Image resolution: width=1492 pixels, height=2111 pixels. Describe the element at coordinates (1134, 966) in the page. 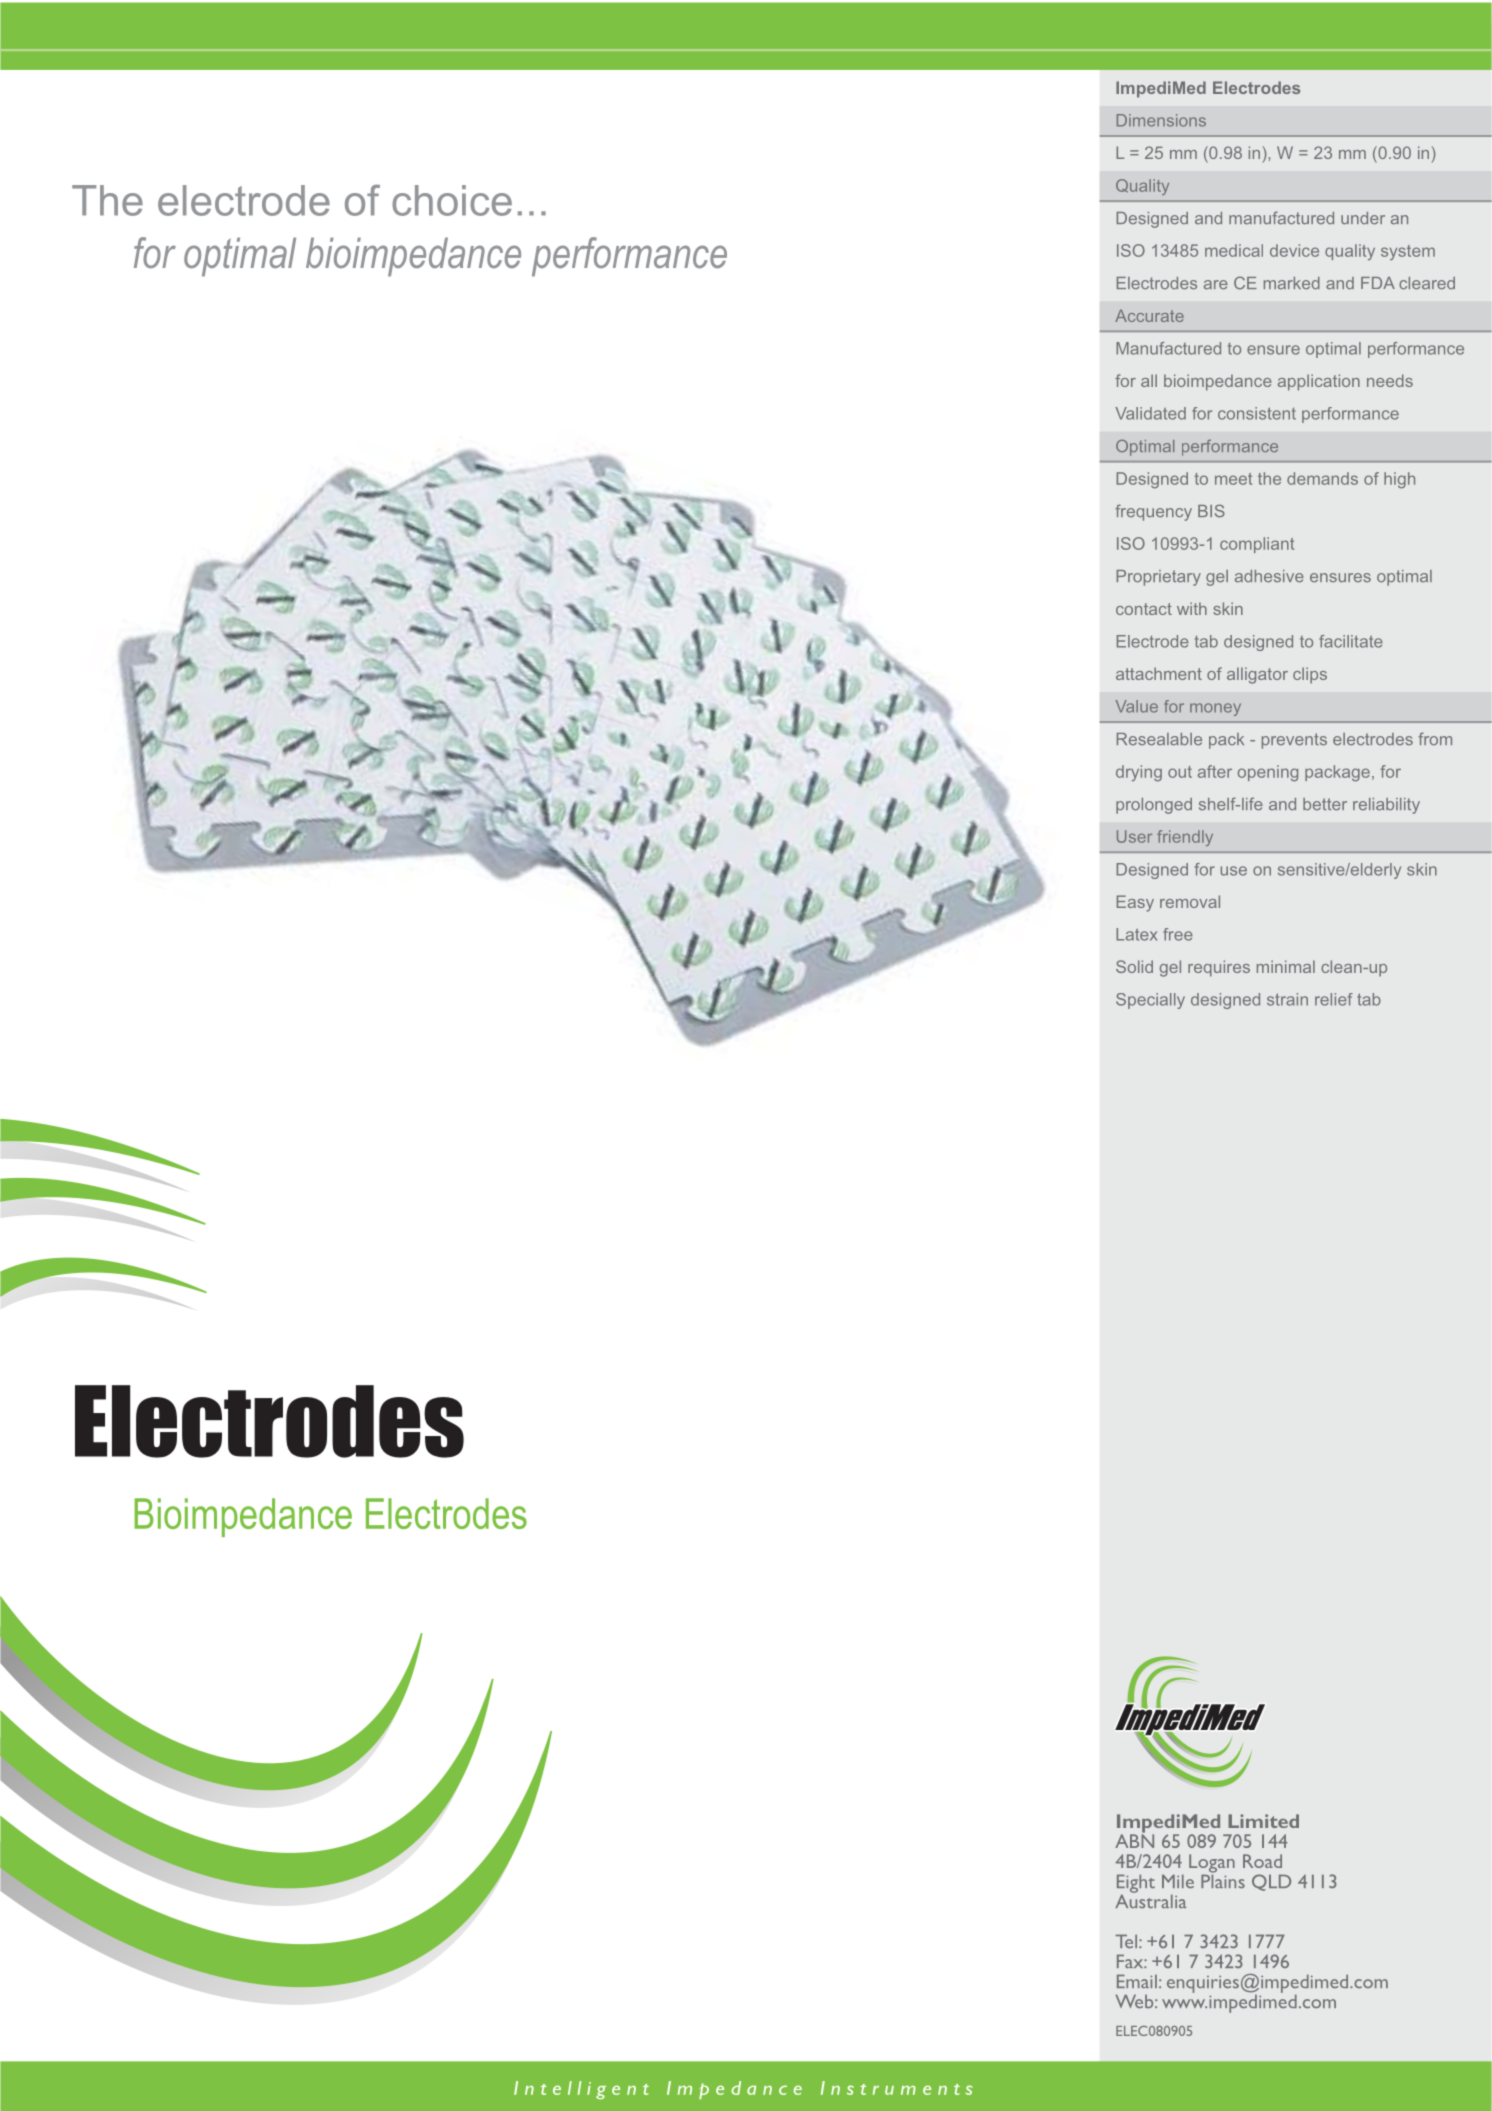

I see `Solid` at that location.
